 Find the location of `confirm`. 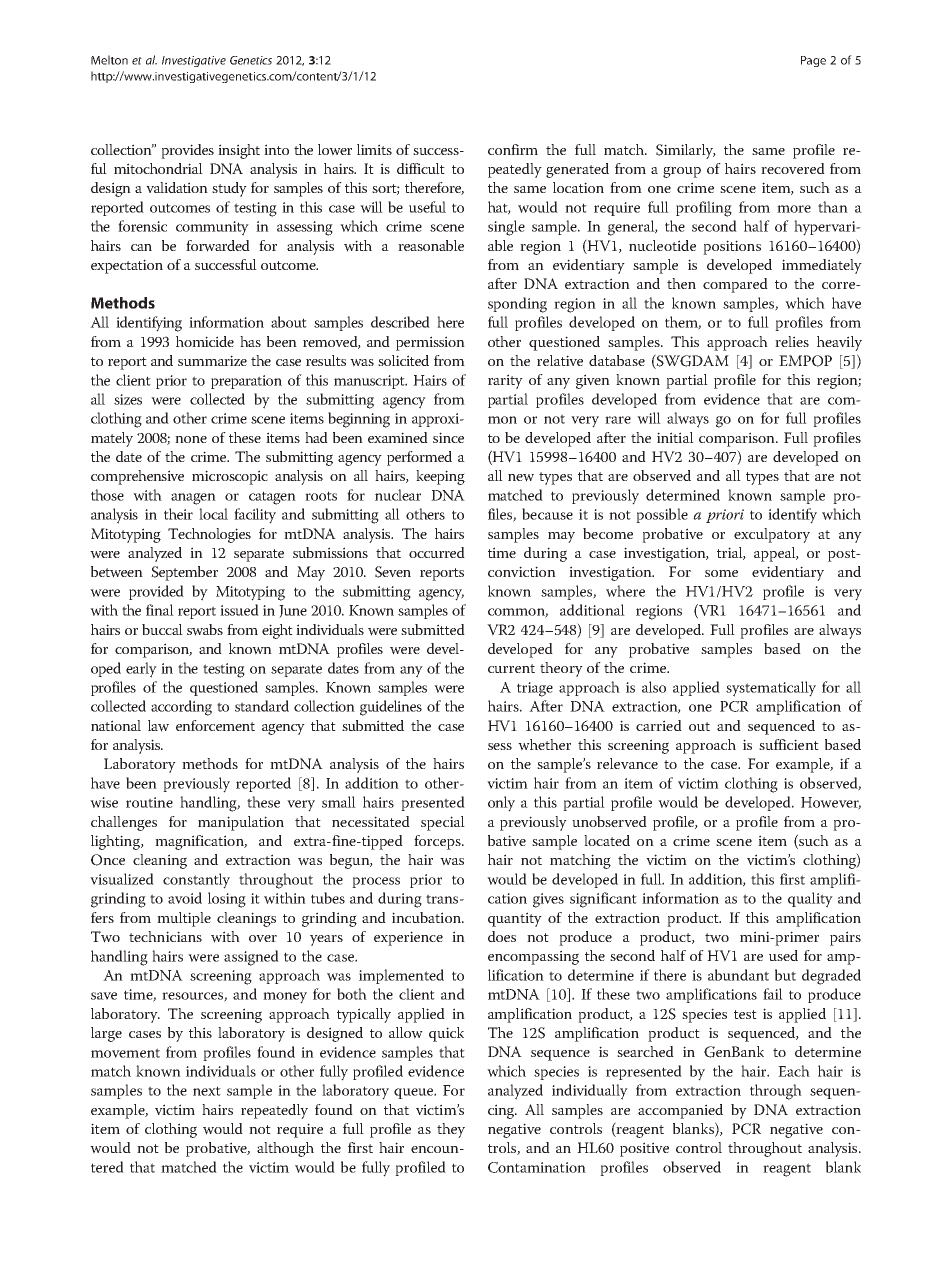

confirm is located at coordinates (513, 149).
